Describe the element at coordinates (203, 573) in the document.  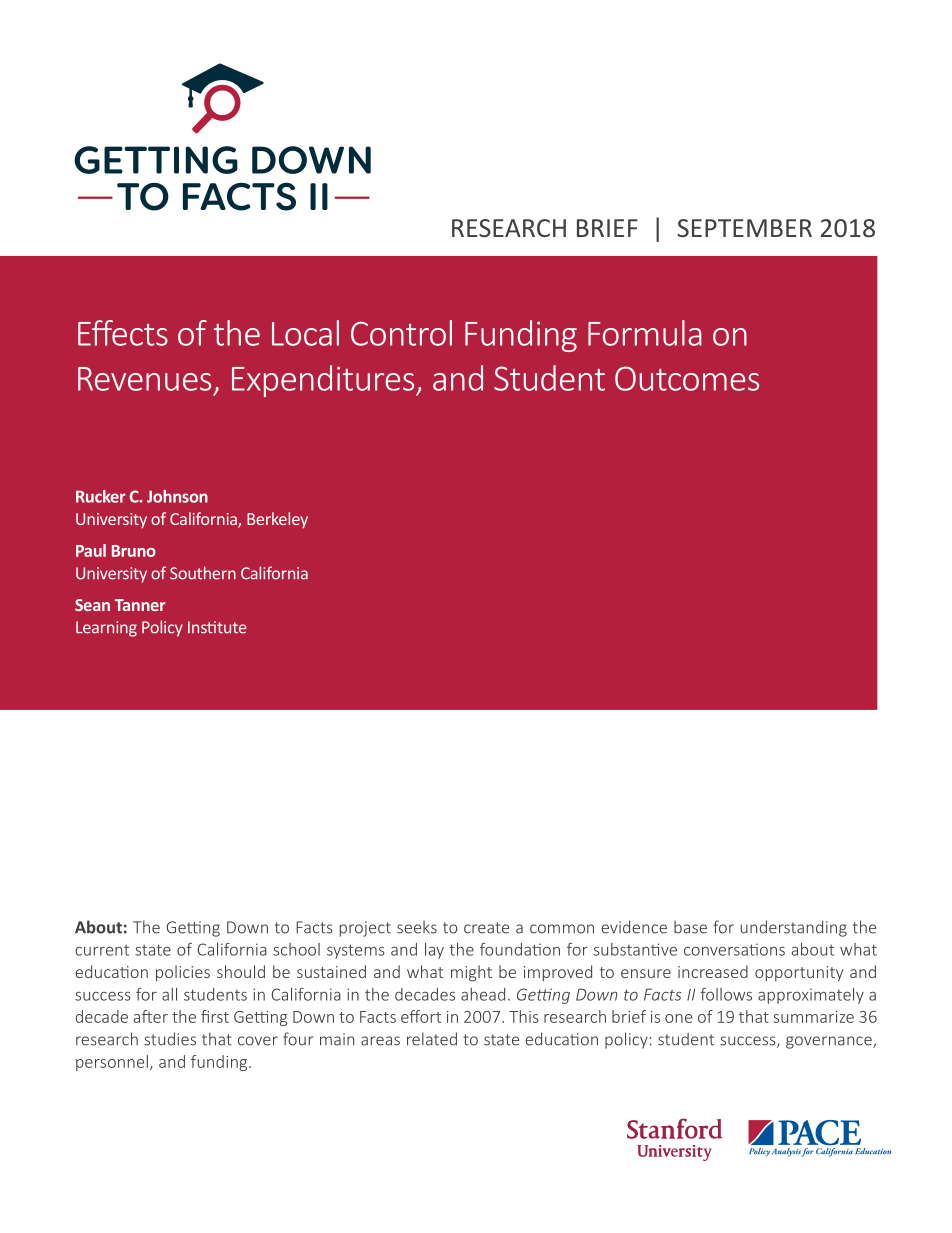
I see `Southern` at that location.
